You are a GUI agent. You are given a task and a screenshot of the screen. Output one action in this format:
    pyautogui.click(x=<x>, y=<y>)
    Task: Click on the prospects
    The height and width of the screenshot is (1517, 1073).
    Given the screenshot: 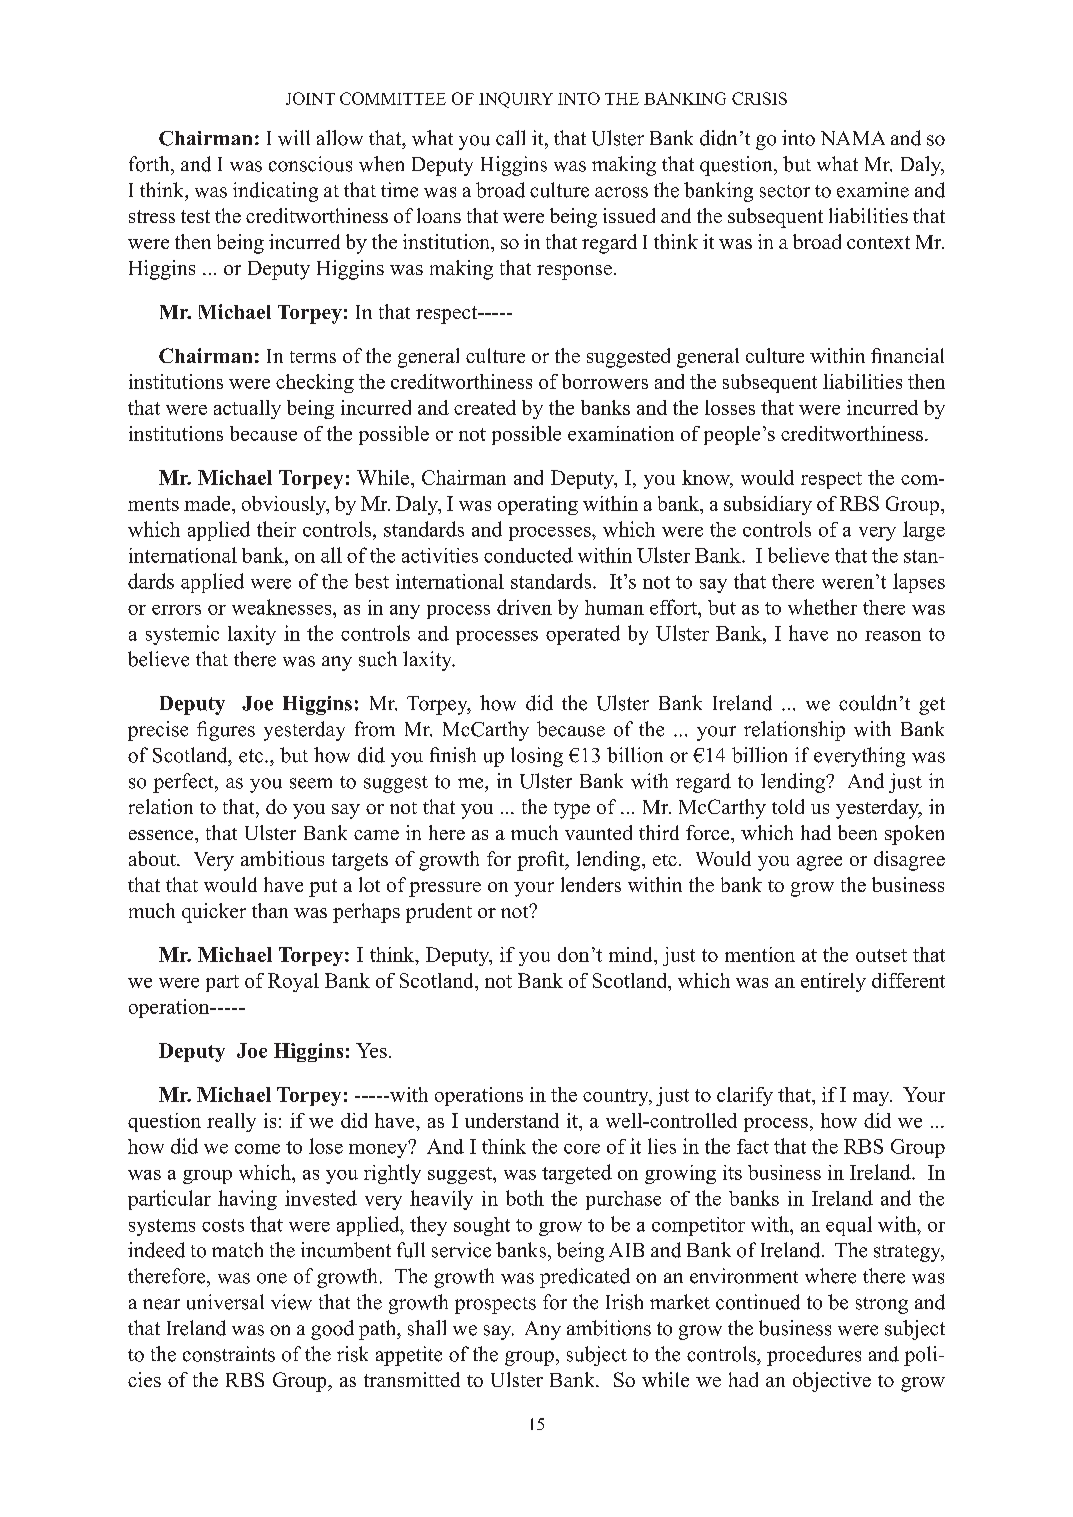 What is the action you would take?
    pyautogui.click(x=495, y=1305)
